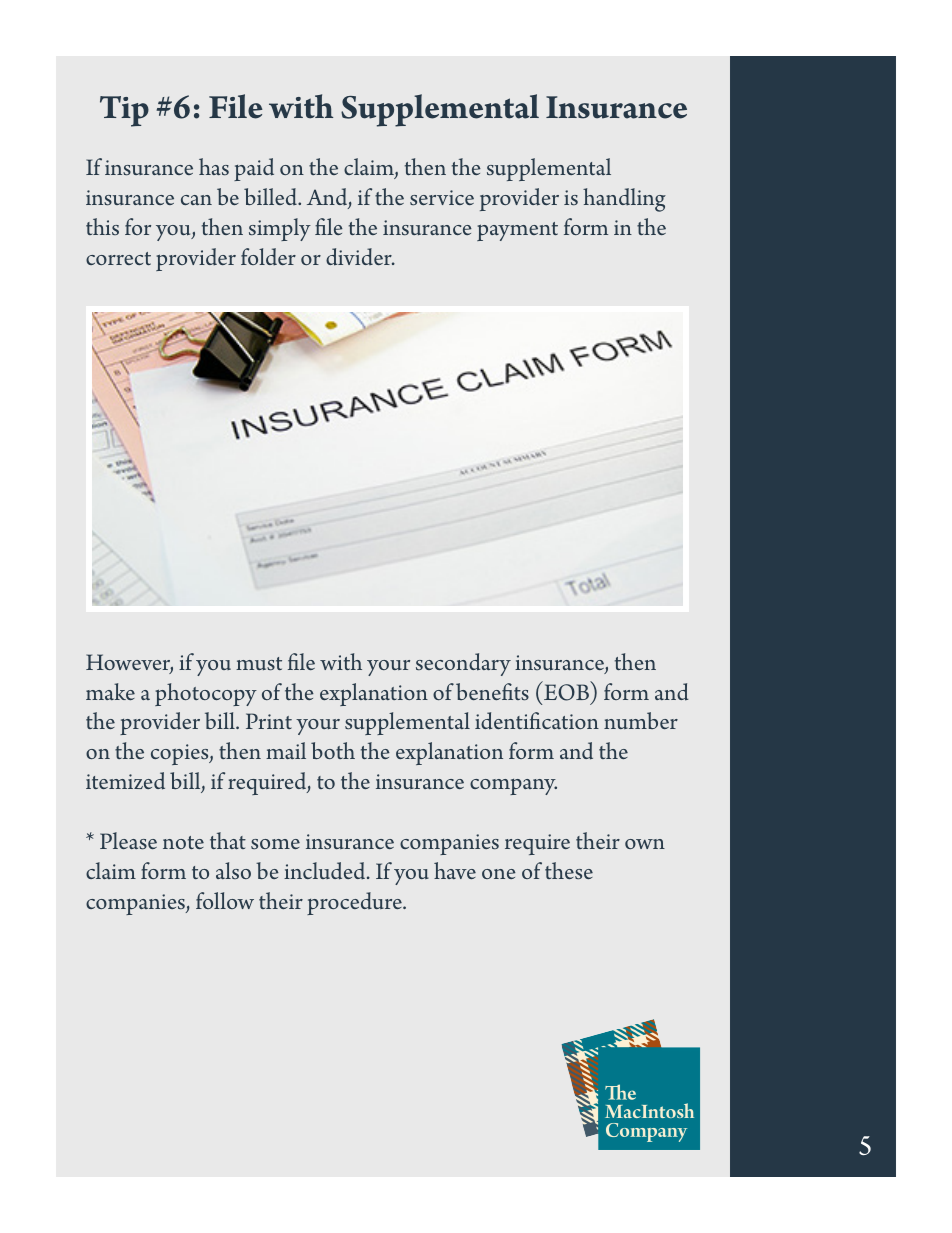 The width and height of the screenshot is (952, 1233). I want to click on must, so click(259, 664).
